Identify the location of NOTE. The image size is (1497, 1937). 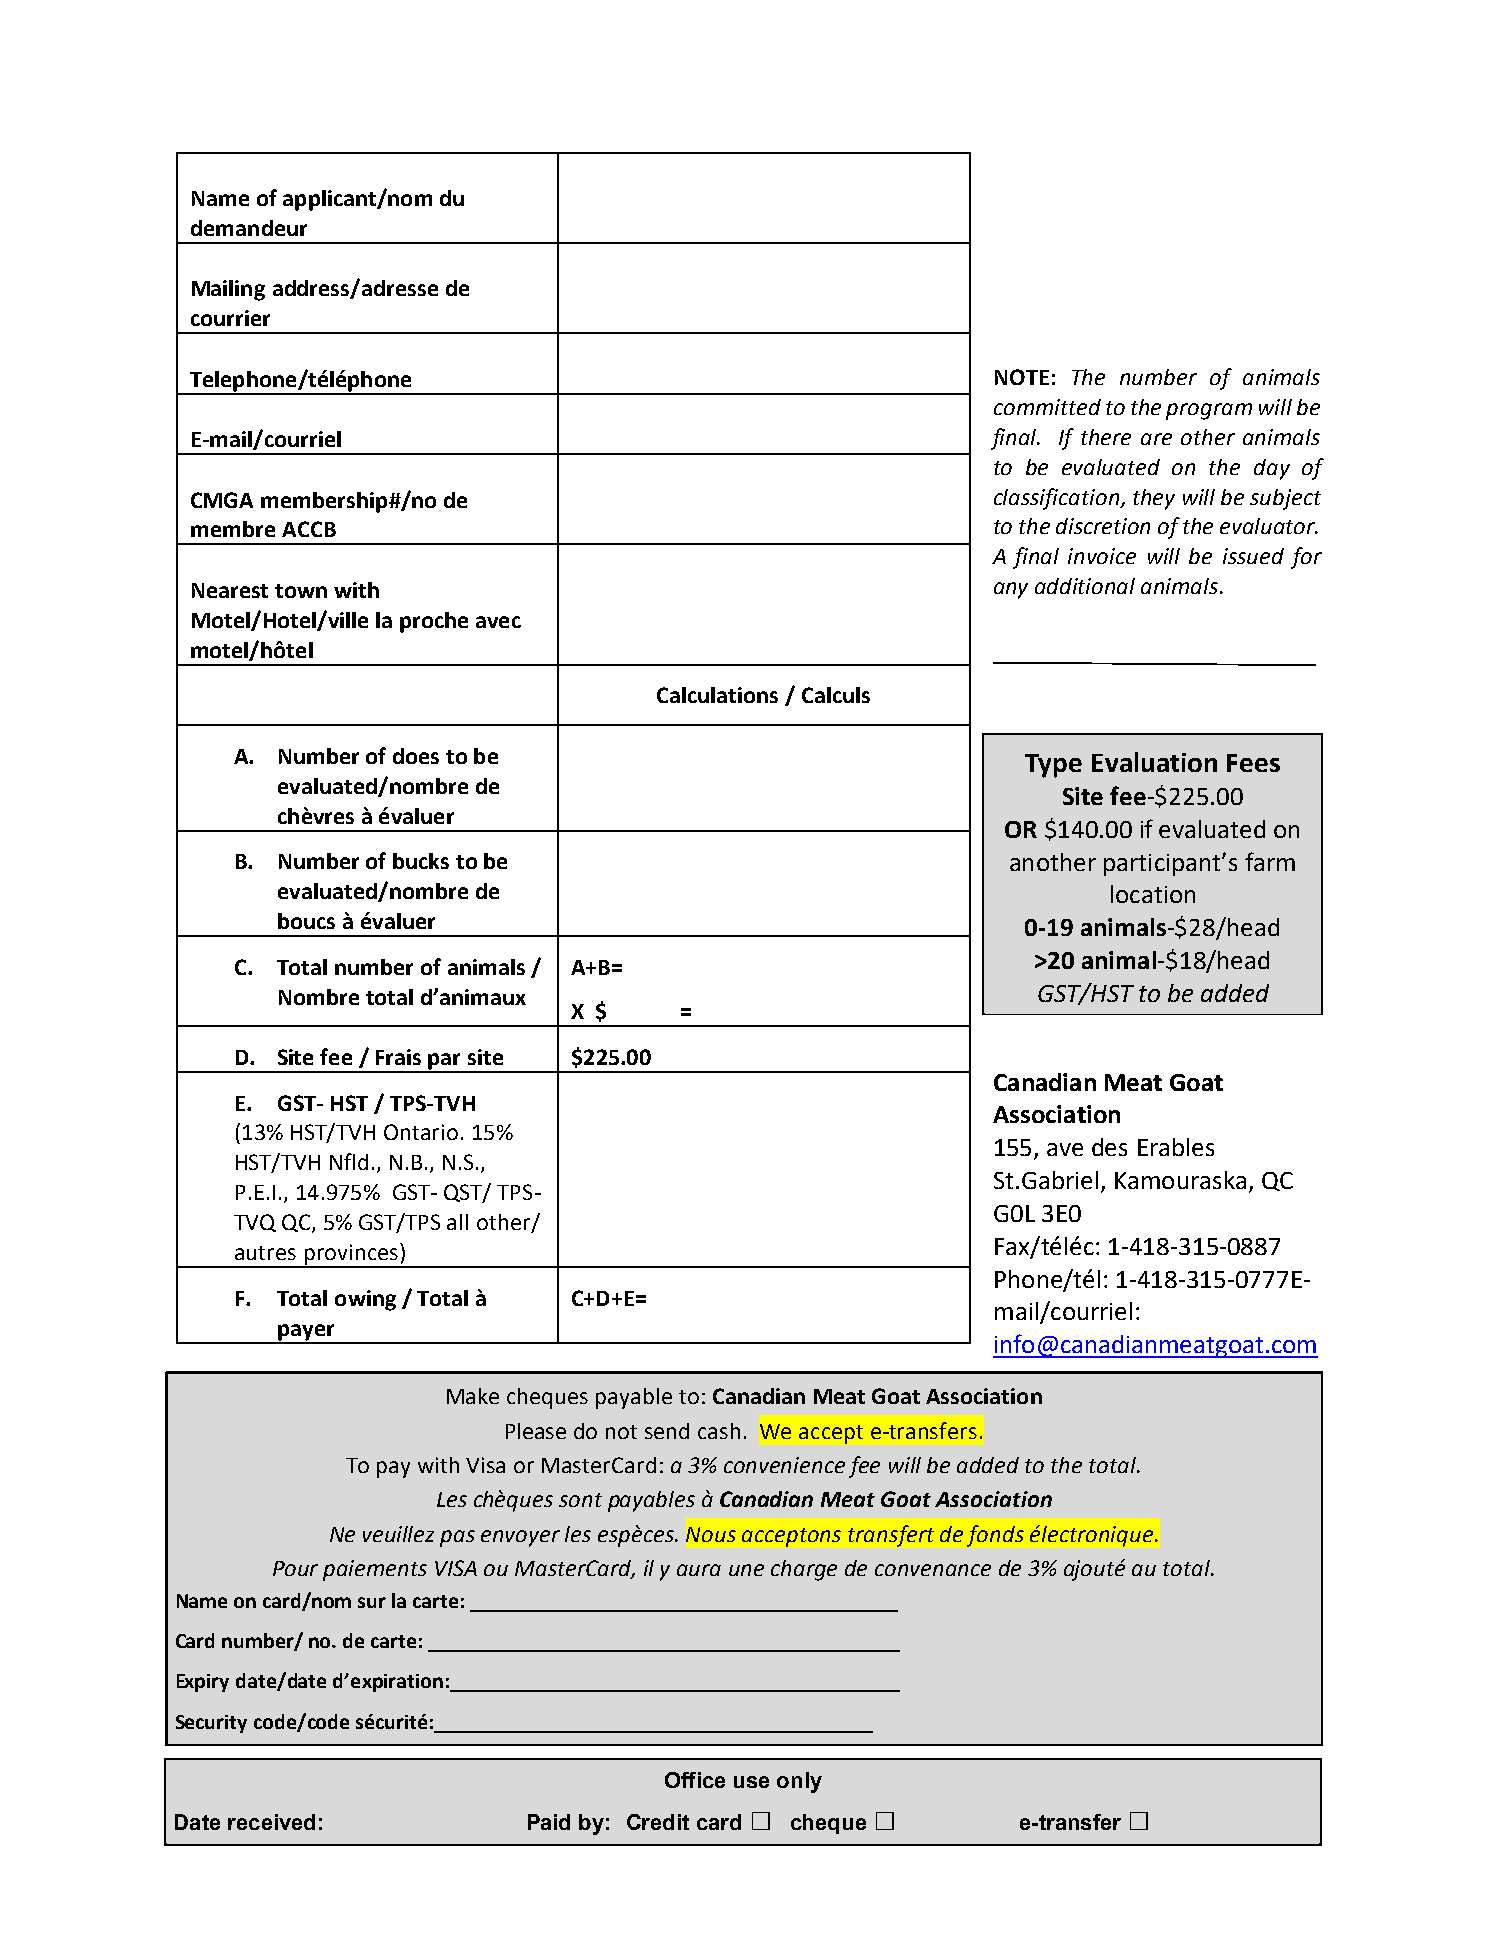
(1022, 377).
